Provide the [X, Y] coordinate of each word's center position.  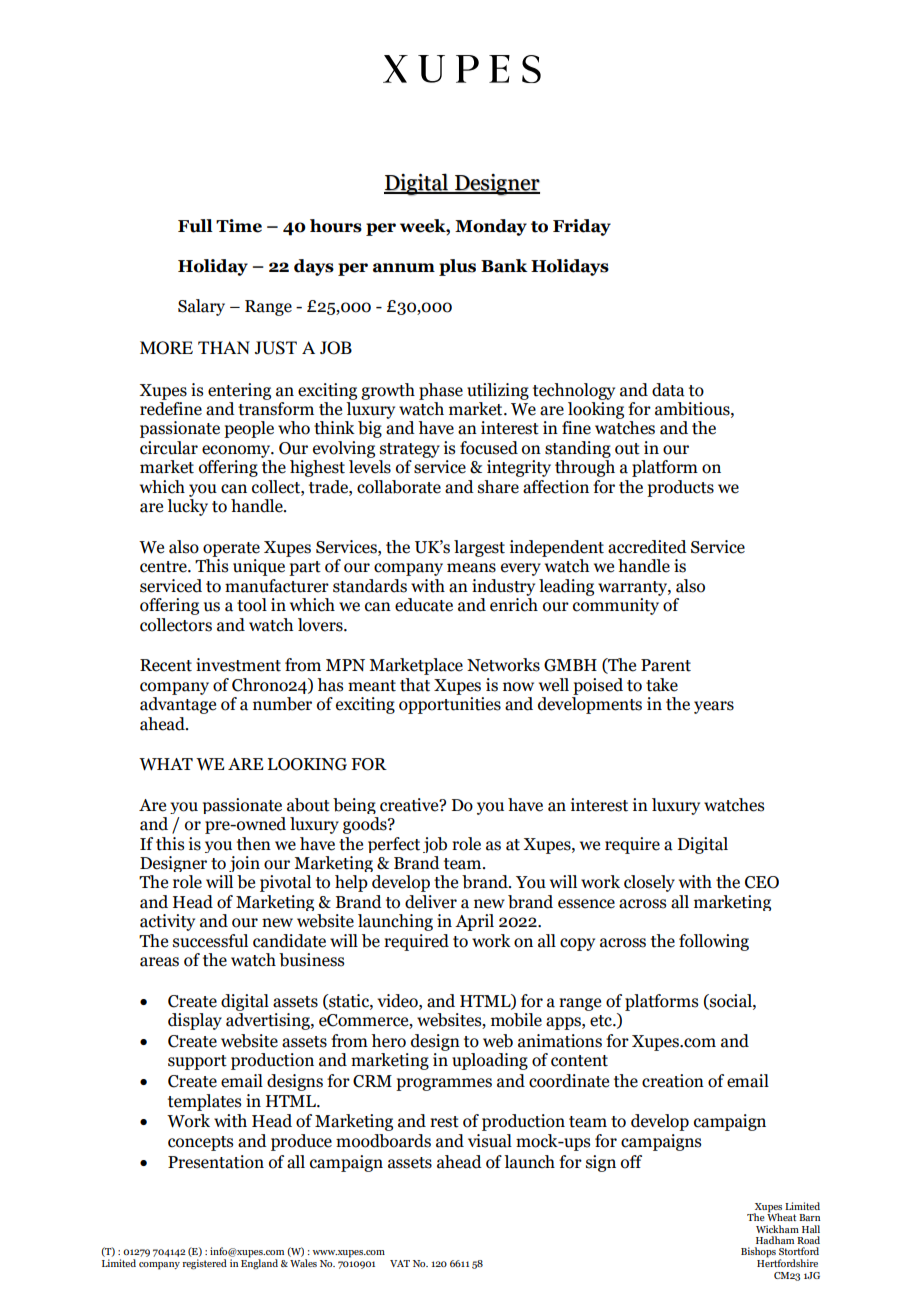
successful [210, 941]
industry [503, 587]
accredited [647, 547]
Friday [582, 227]
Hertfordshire [787, 1262]
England [259, 1263]
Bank [504, 266]
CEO [762, 882]
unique [259, 567]
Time [239, 226]
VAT [400, 1263]
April [474, 922]
